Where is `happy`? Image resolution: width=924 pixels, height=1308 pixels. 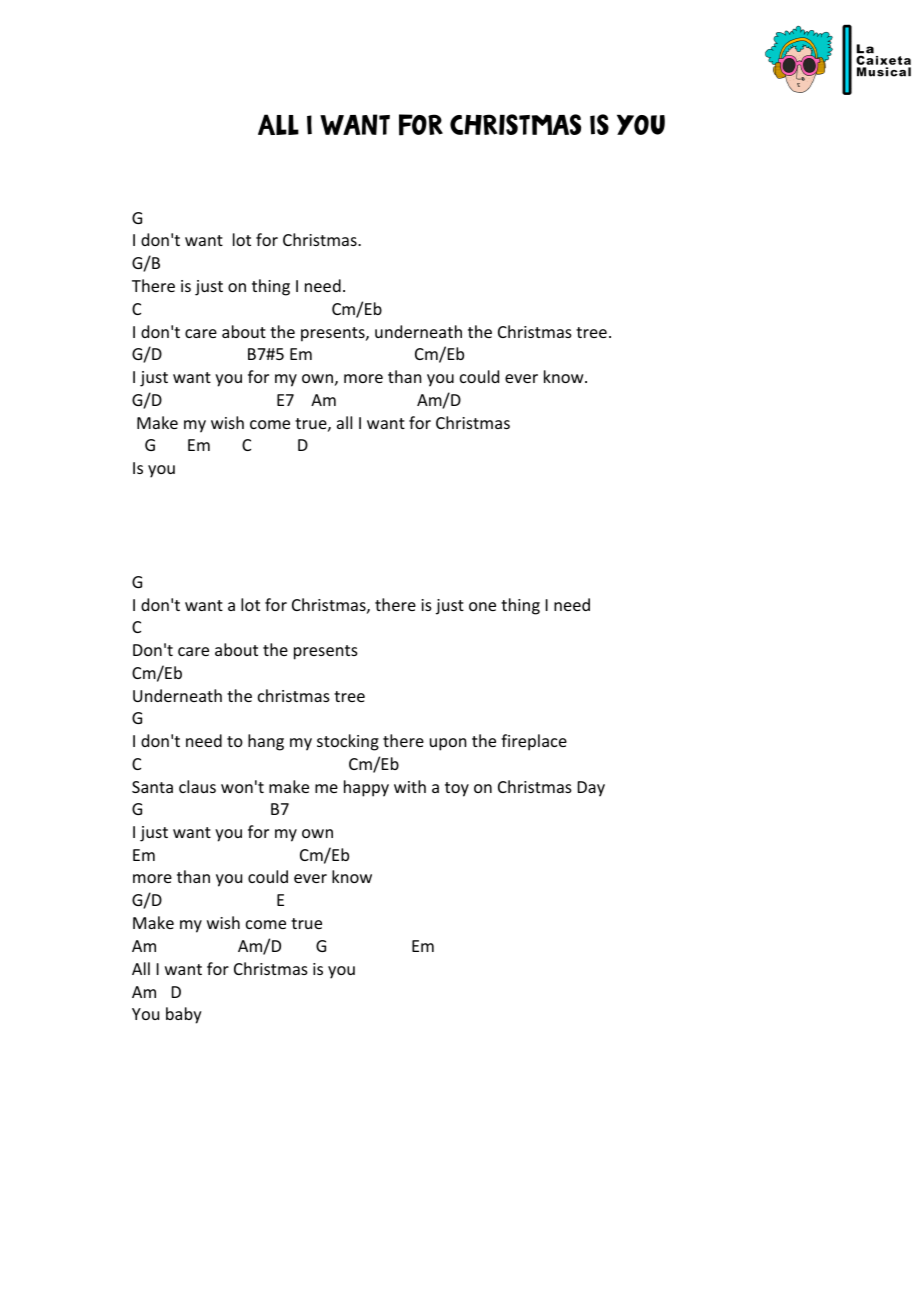
happy is located at coordinates (366, 788).
